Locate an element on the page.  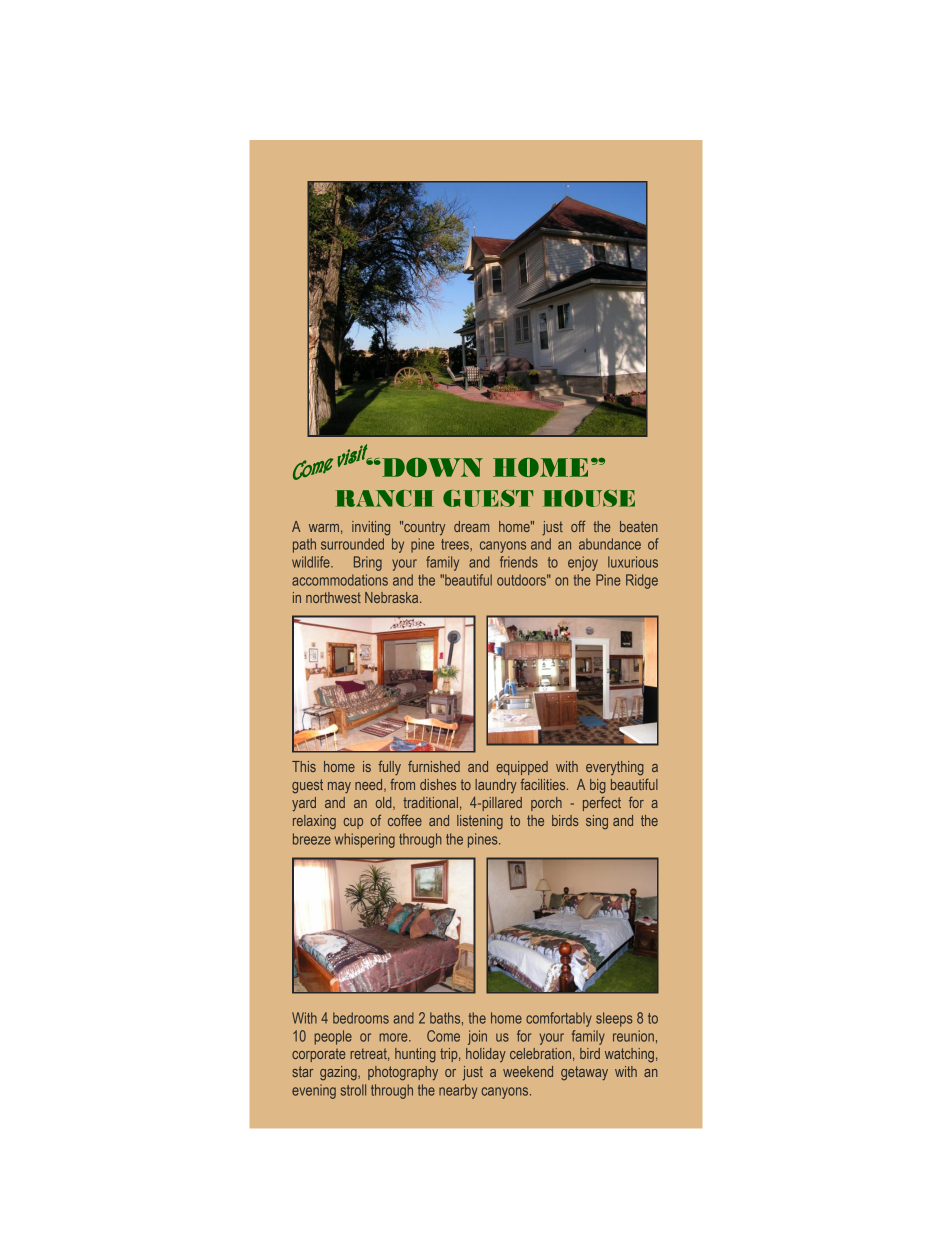
nearby is located at coordinates (458, 1091).
